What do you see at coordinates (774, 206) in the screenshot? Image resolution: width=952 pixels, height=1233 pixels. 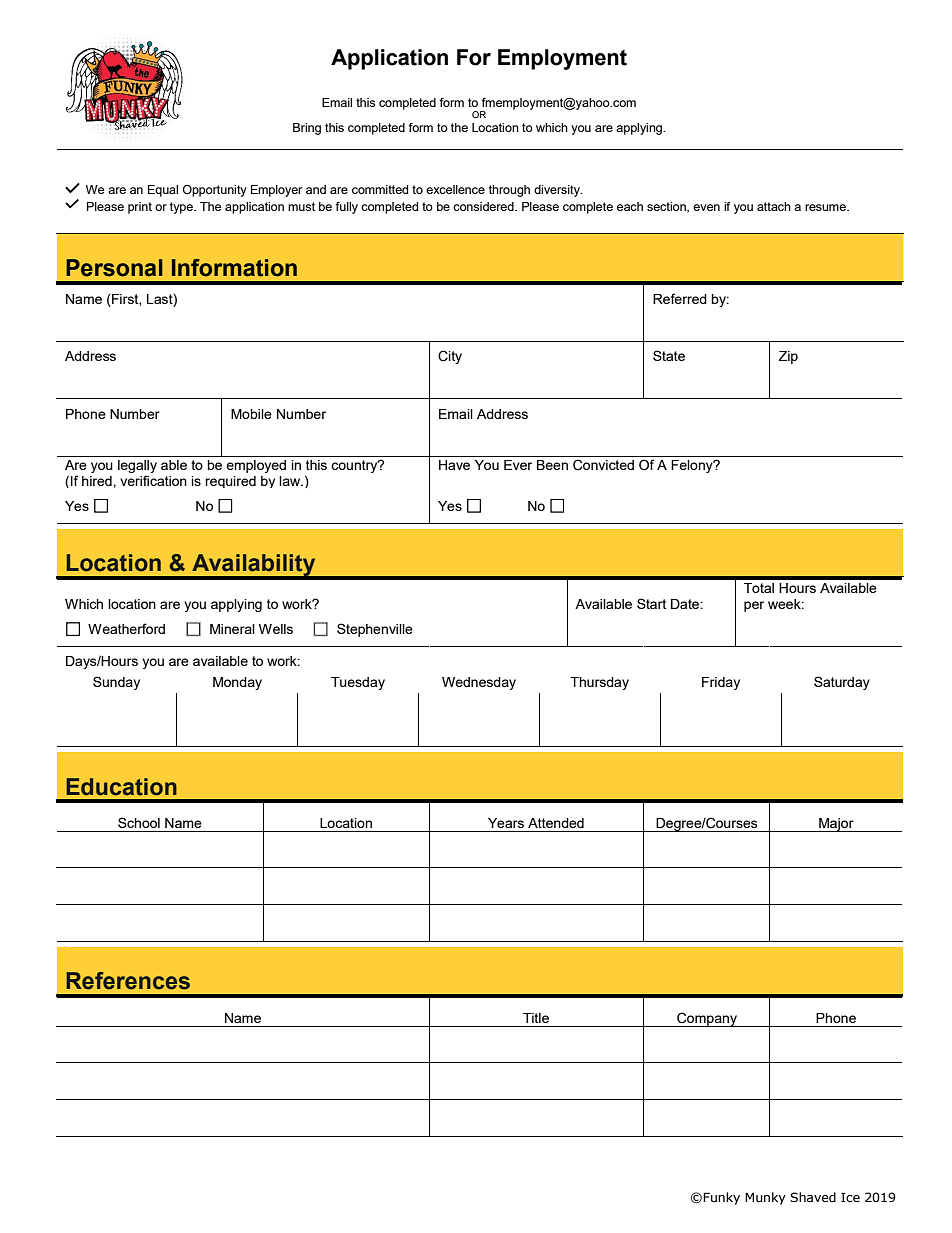 I see `attach` at bounding box center [774, 206].
